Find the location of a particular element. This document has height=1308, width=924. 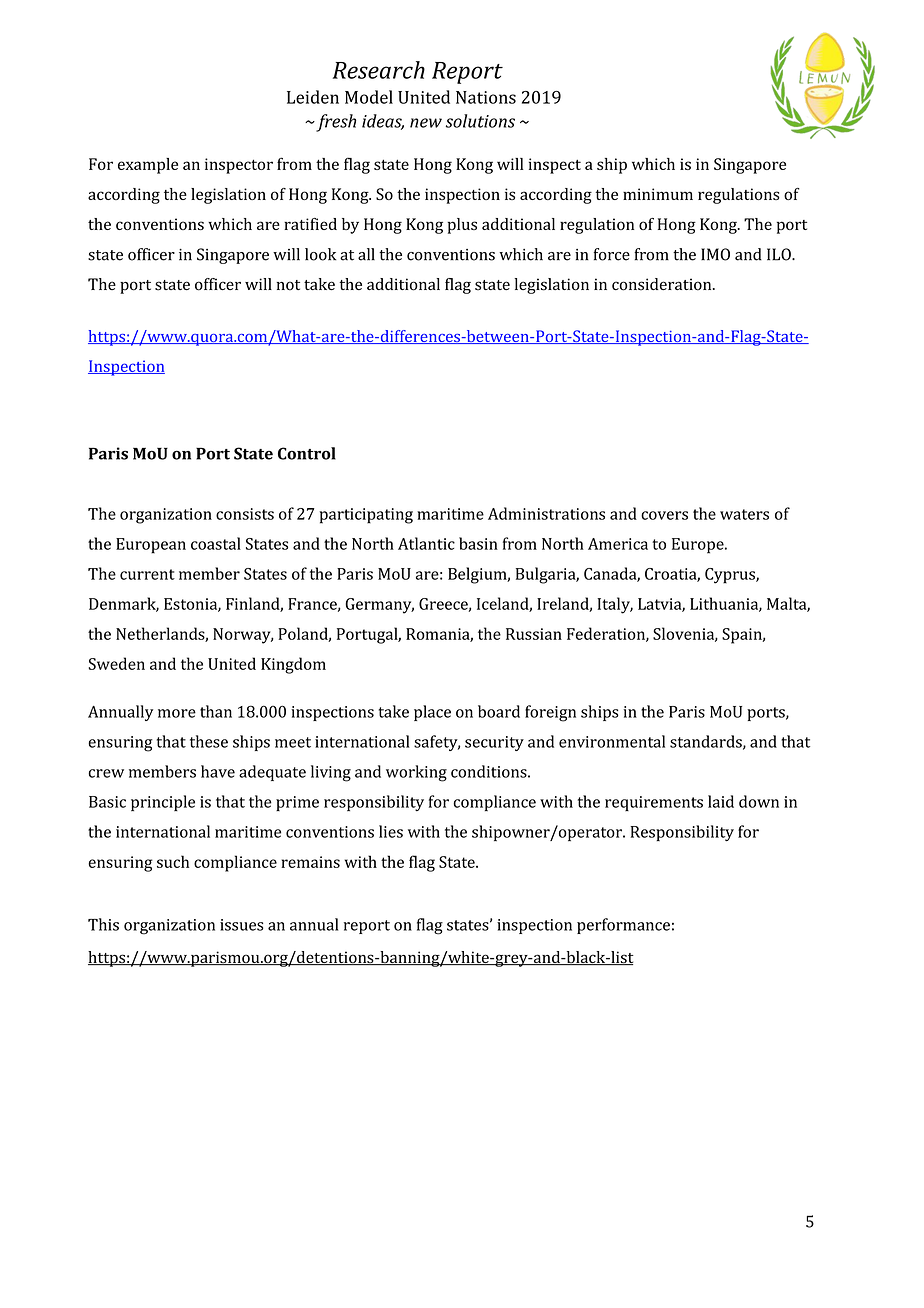

minimum is located at coordinates (658, 194).
